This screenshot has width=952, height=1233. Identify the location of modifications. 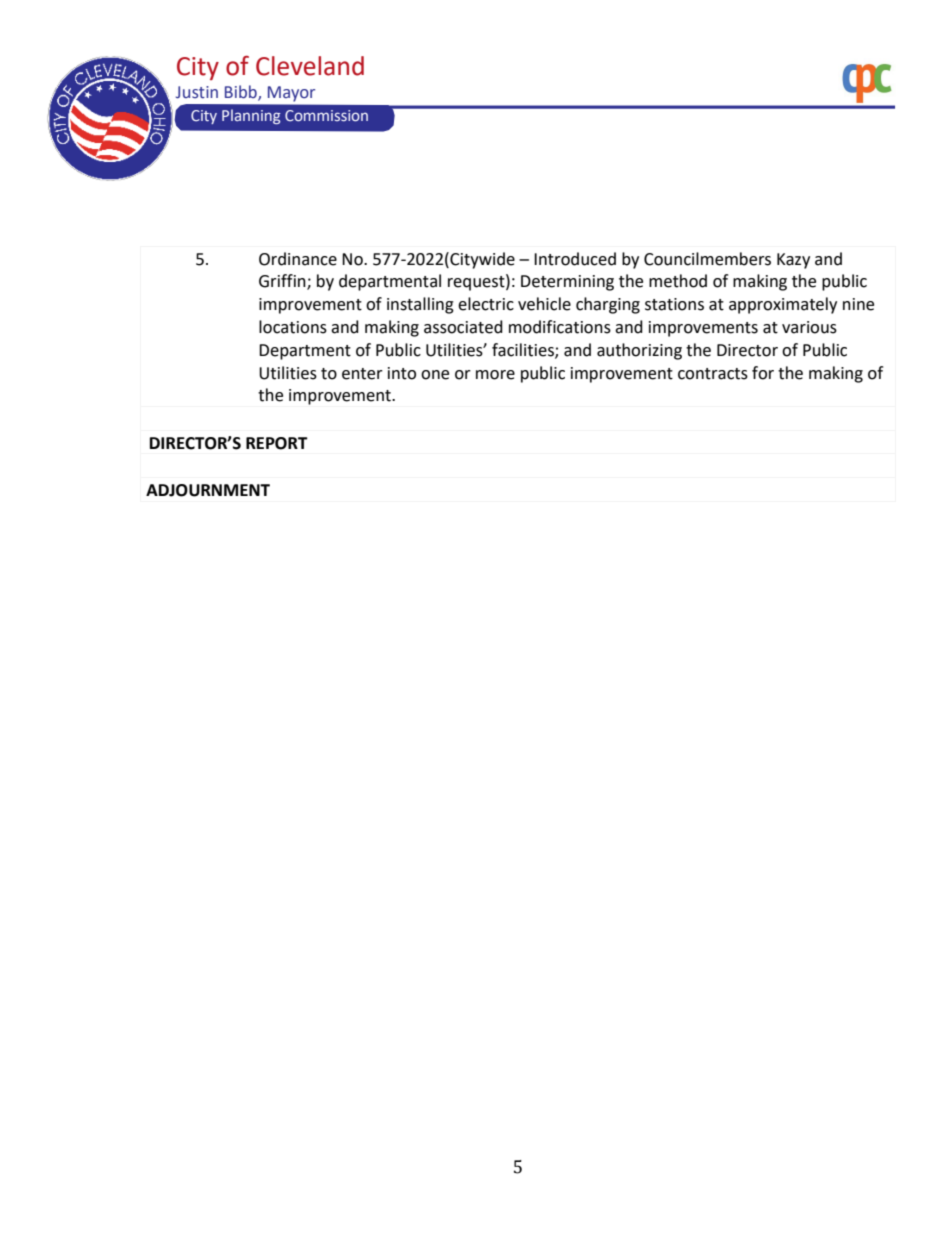
(560, 327).
